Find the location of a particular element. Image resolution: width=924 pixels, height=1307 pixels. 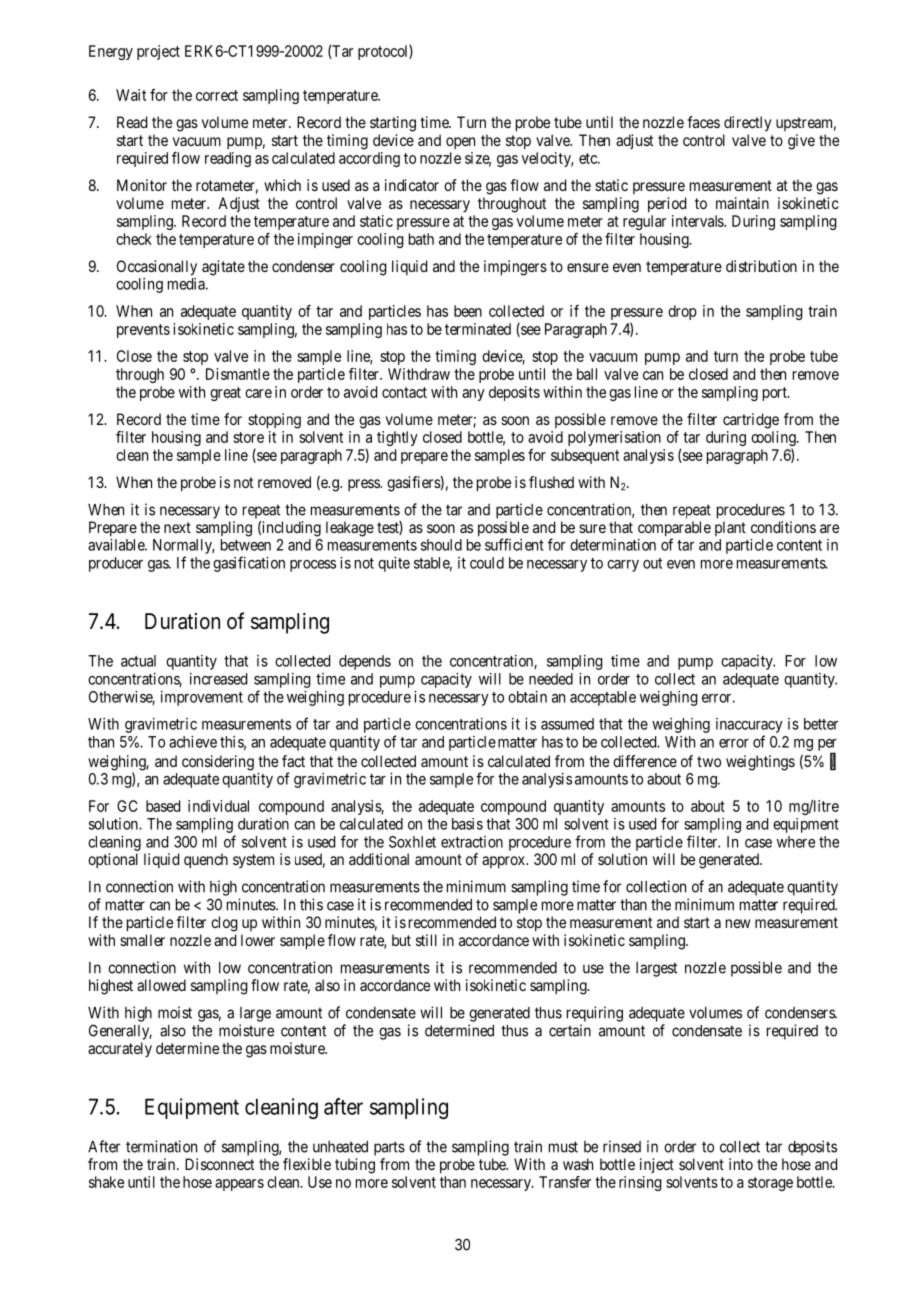

directly is located at coordinates (748, 124).
